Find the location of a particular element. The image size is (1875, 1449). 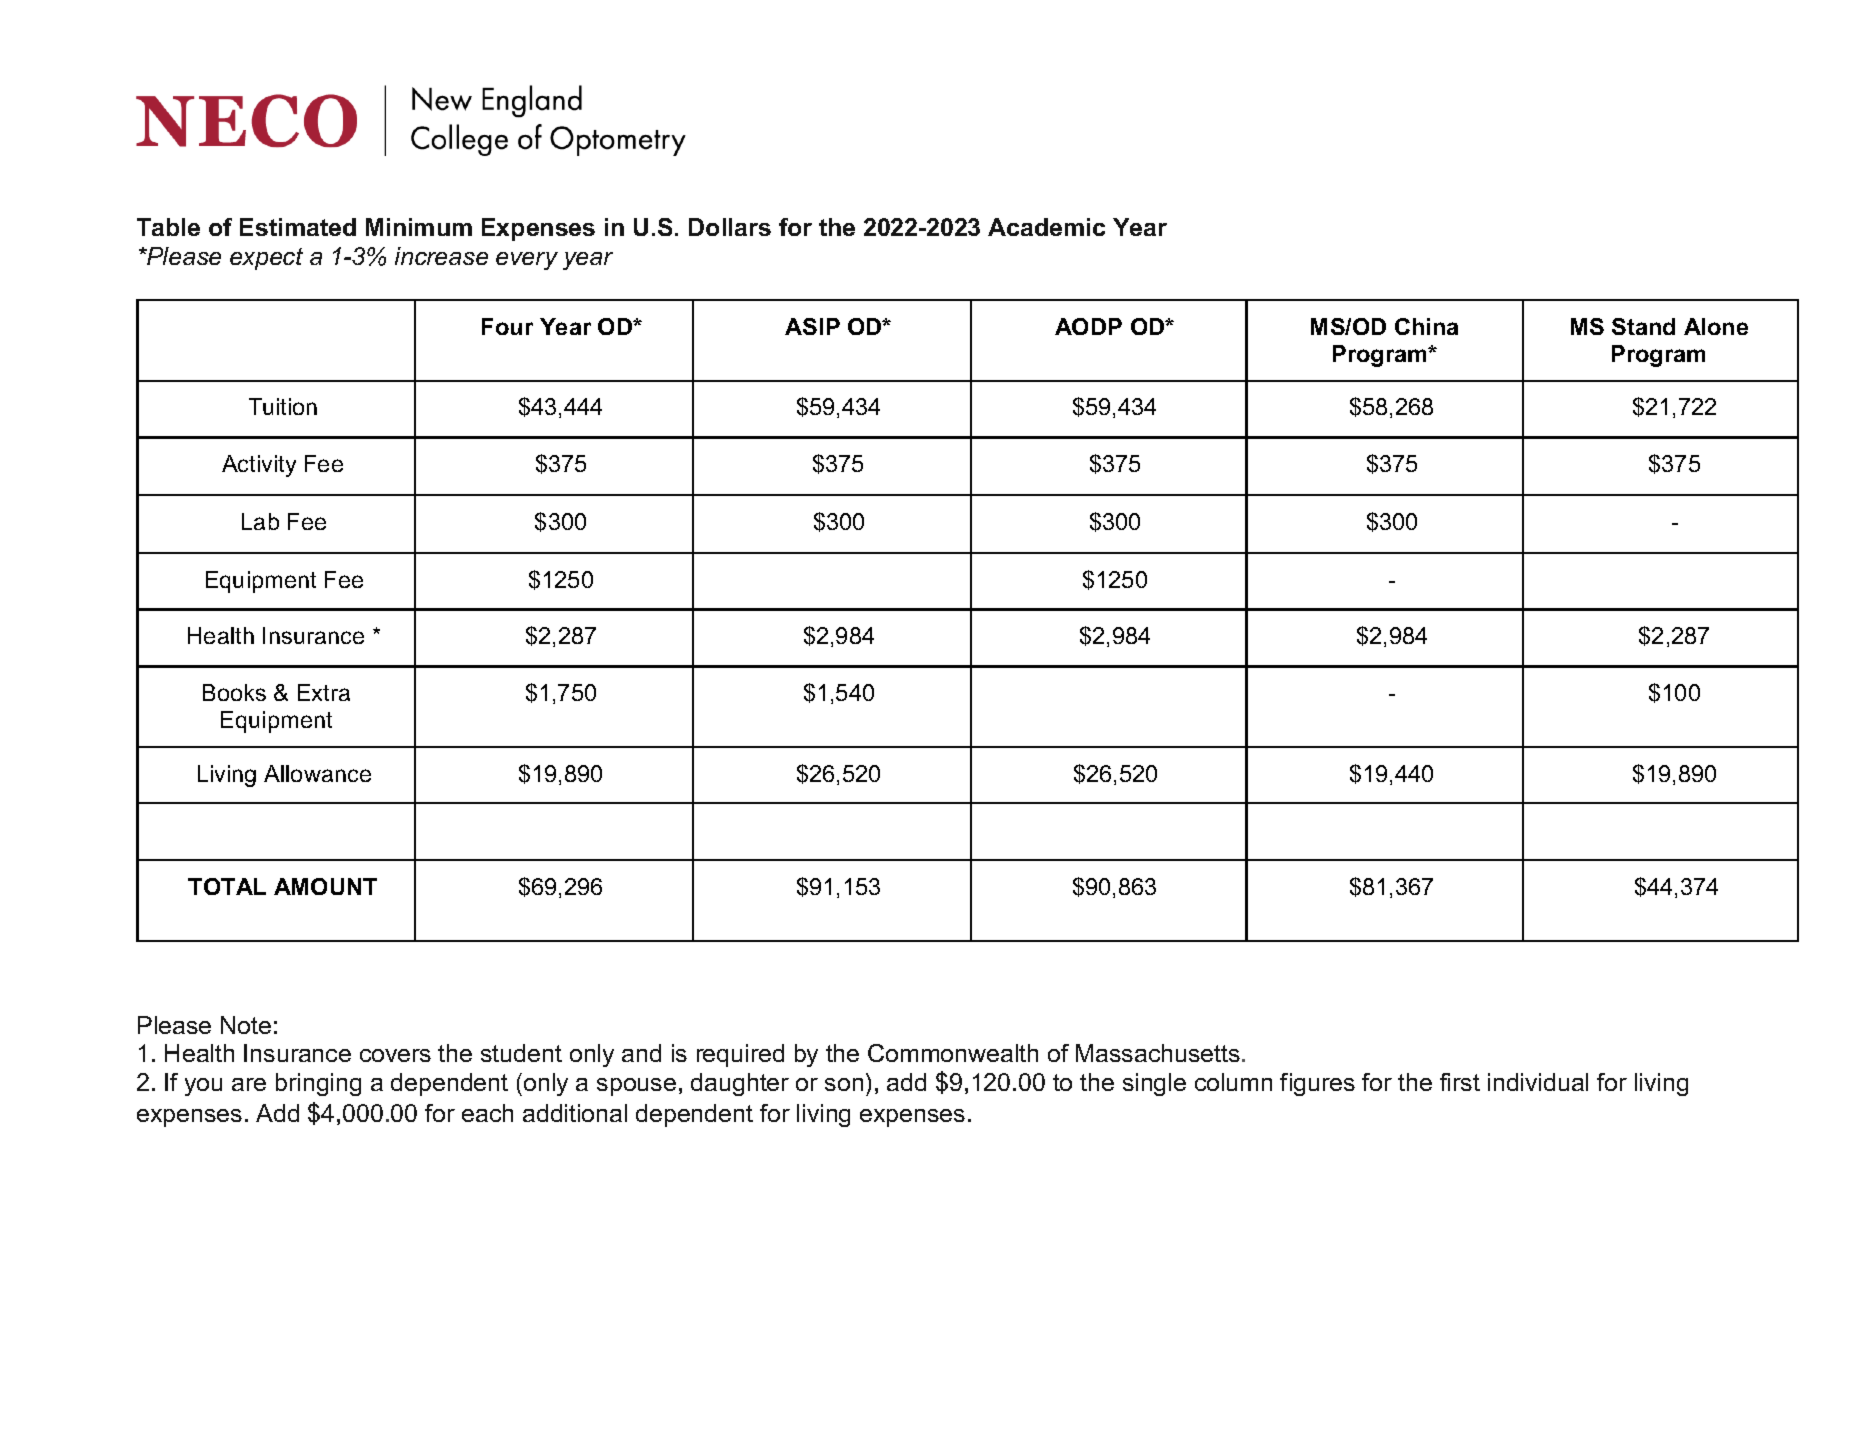

individual is located at coordinates (1538, 1082).
